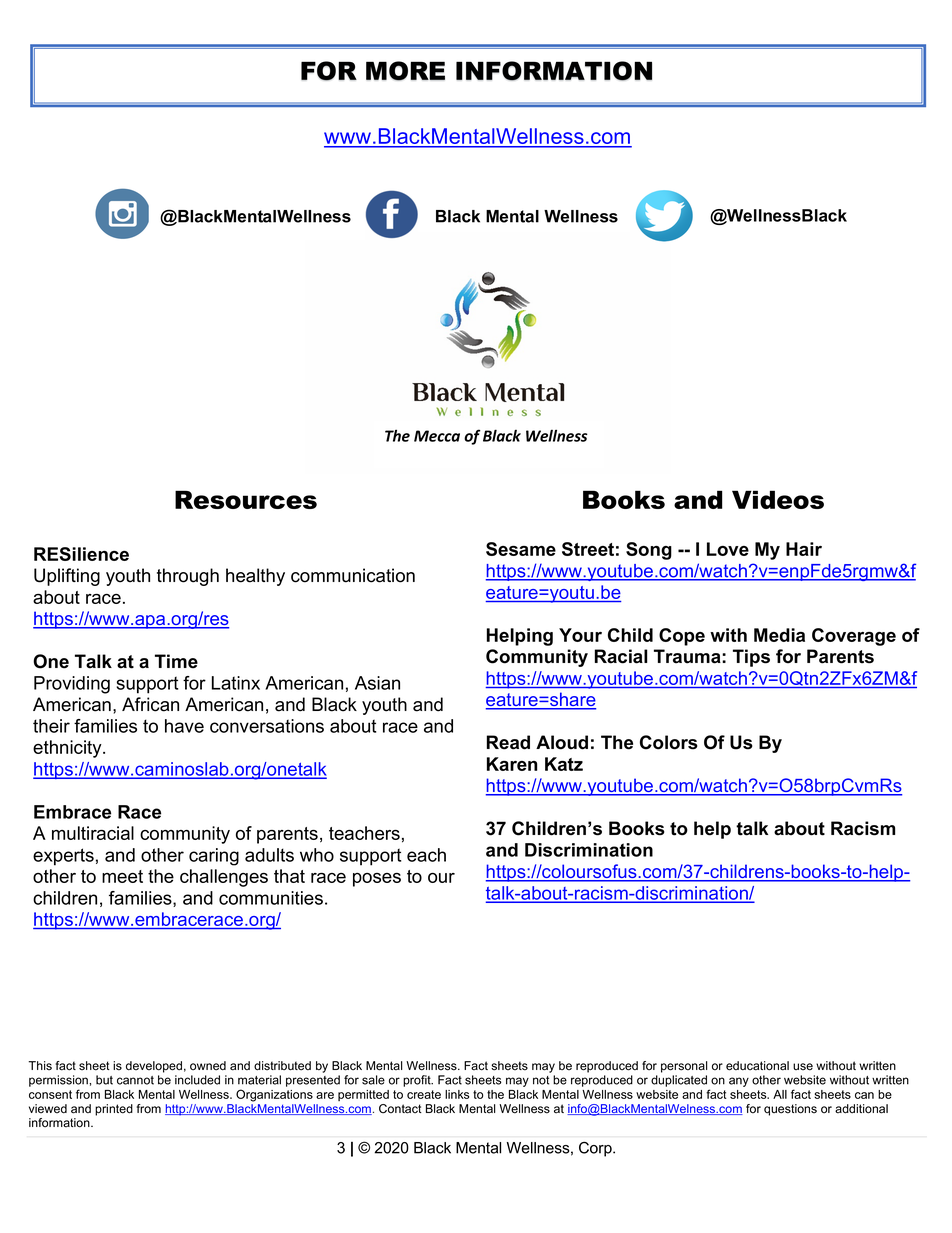 The height and width of the screenshot is (1233, 952). I want to click on Media, so click(779, 635).
